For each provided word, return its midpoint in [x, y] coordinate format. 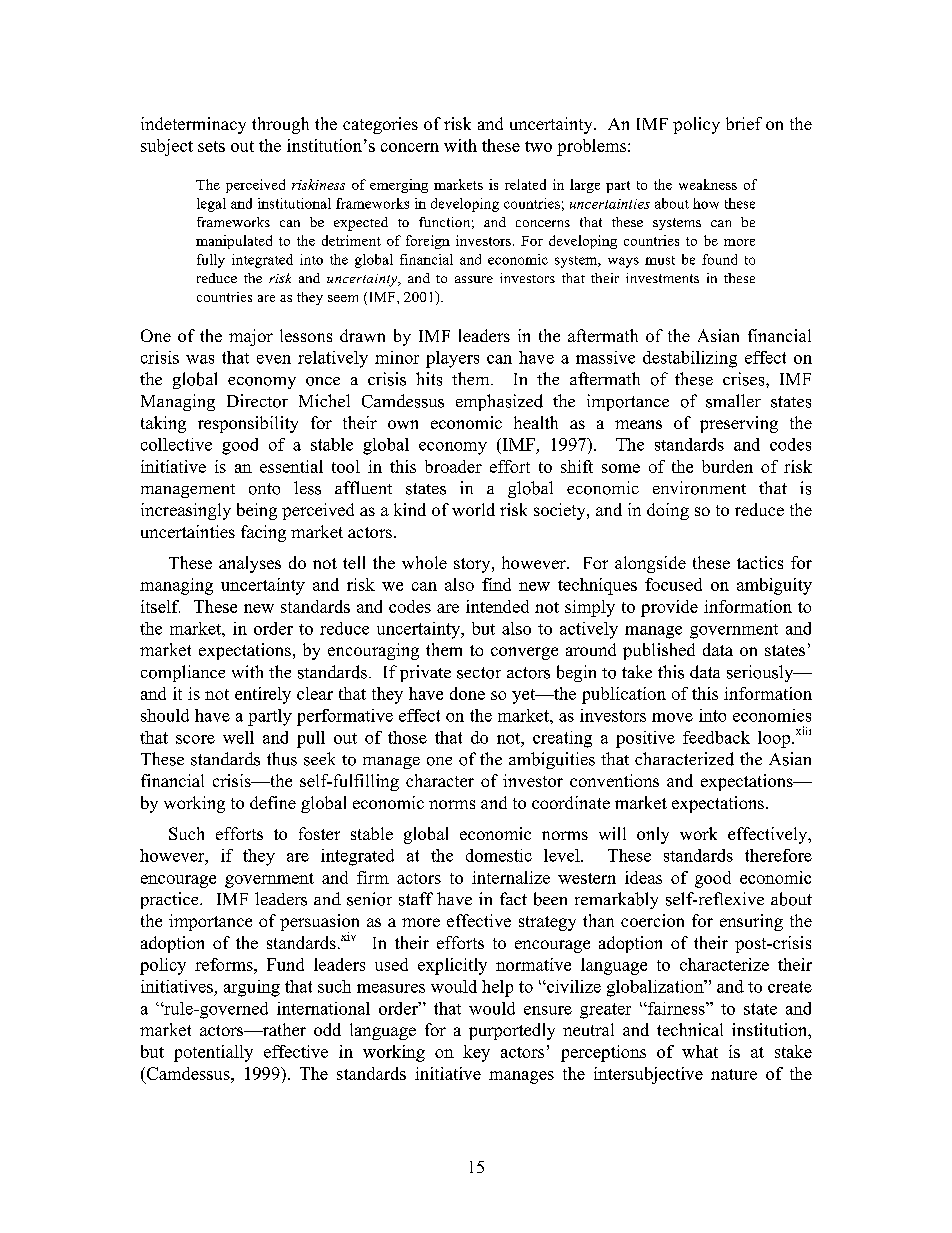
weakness [708, 184]
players [452, 359]
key [476, 1053]
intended [497, 606]
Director [257, 401]
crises [745, 379]
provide [669, 608]
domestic [499, 855]
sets [211, 146]
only [653, 835]
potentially [213, 1053]
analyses [250, 564]
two [538, 146]
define [273, 802]
